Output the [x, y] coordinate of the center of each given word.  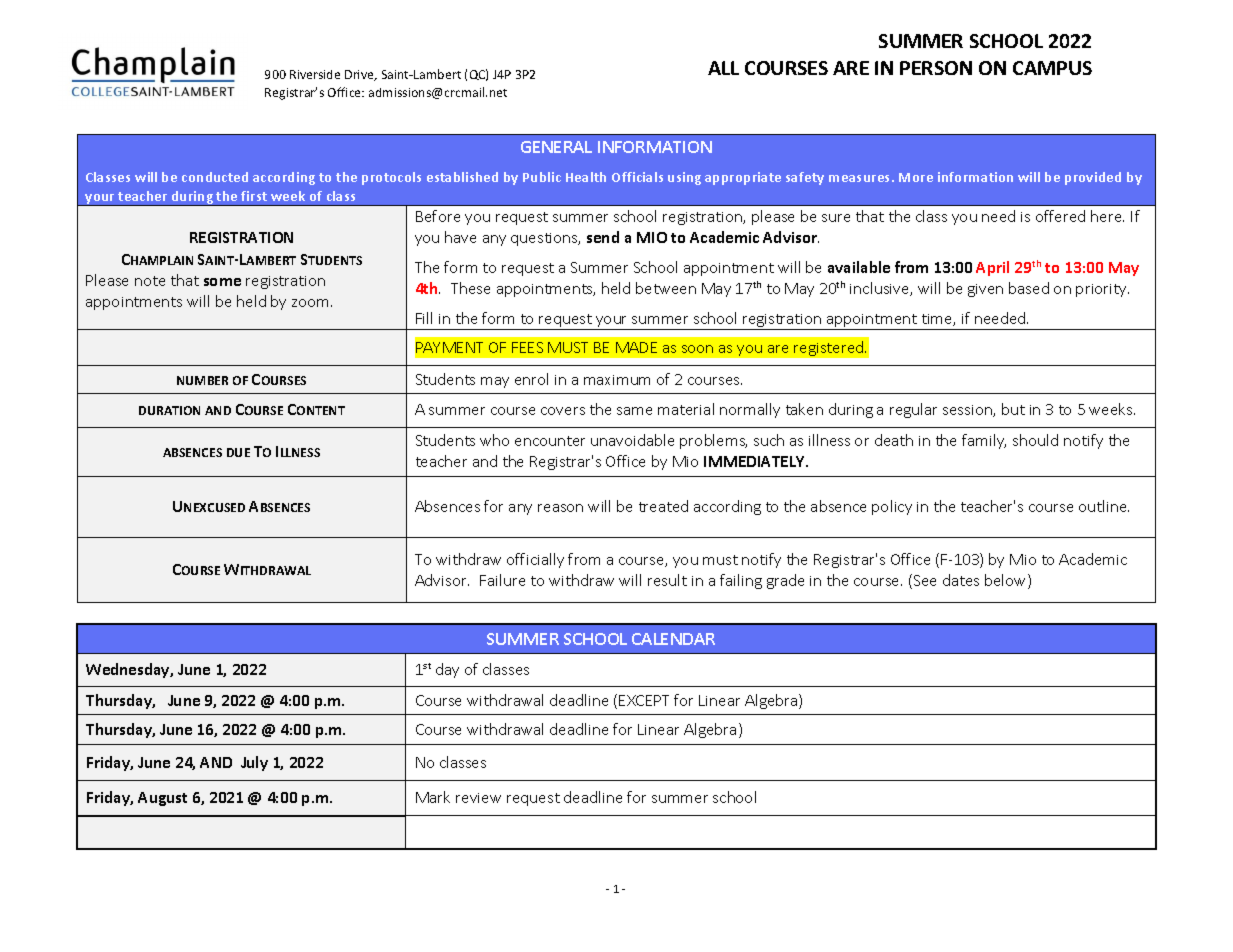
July [254, 763]
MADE [636, 347]
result [667, 580]
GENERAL [556, 147]
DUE [238, 452]
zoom [310, 303]
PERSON [936, 68]
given [985, 290]
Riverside [315, 74]
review [478, 798]
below [1007, 581]
